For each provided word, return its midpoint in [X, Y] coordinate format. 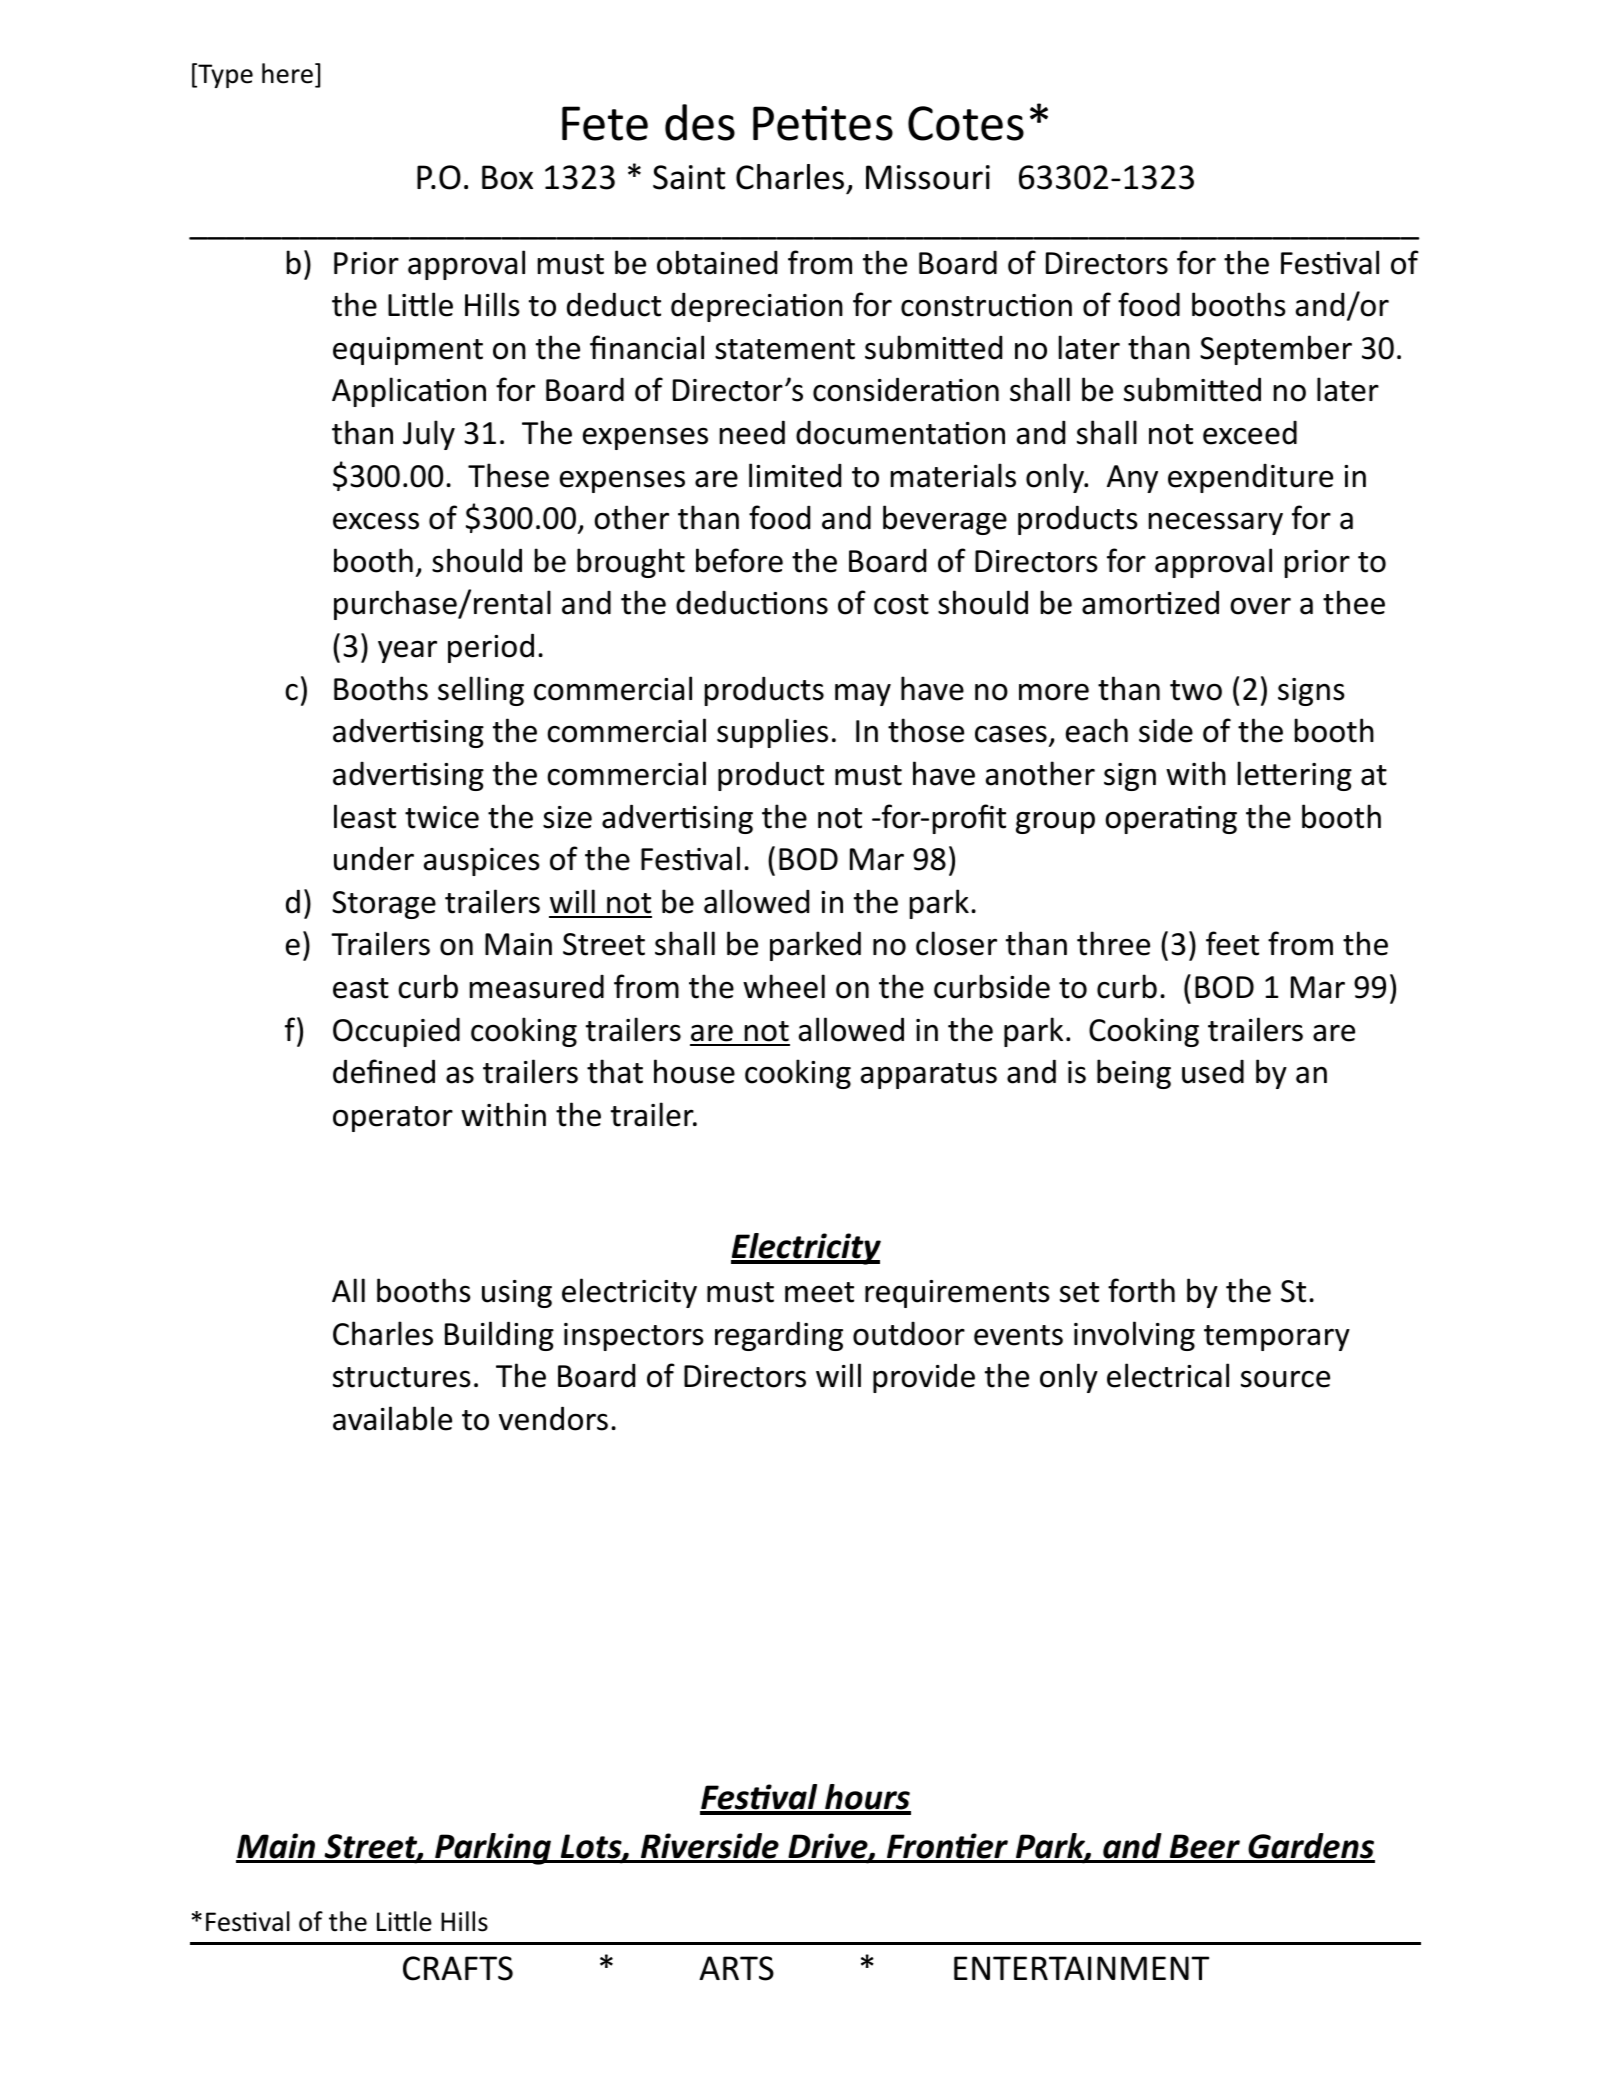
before [739, 560]
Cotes [966, 123]
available [392, 1418]
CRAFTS [458, 1968]
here [287, 73]
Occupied [396, 1032]
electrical [1168, 1375]
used [1213, 1072]
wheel [784, 986]
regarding [779, 1336]
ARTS [736, 1968]
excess [376, 521]
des [700, 122]
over [1260, 606]
